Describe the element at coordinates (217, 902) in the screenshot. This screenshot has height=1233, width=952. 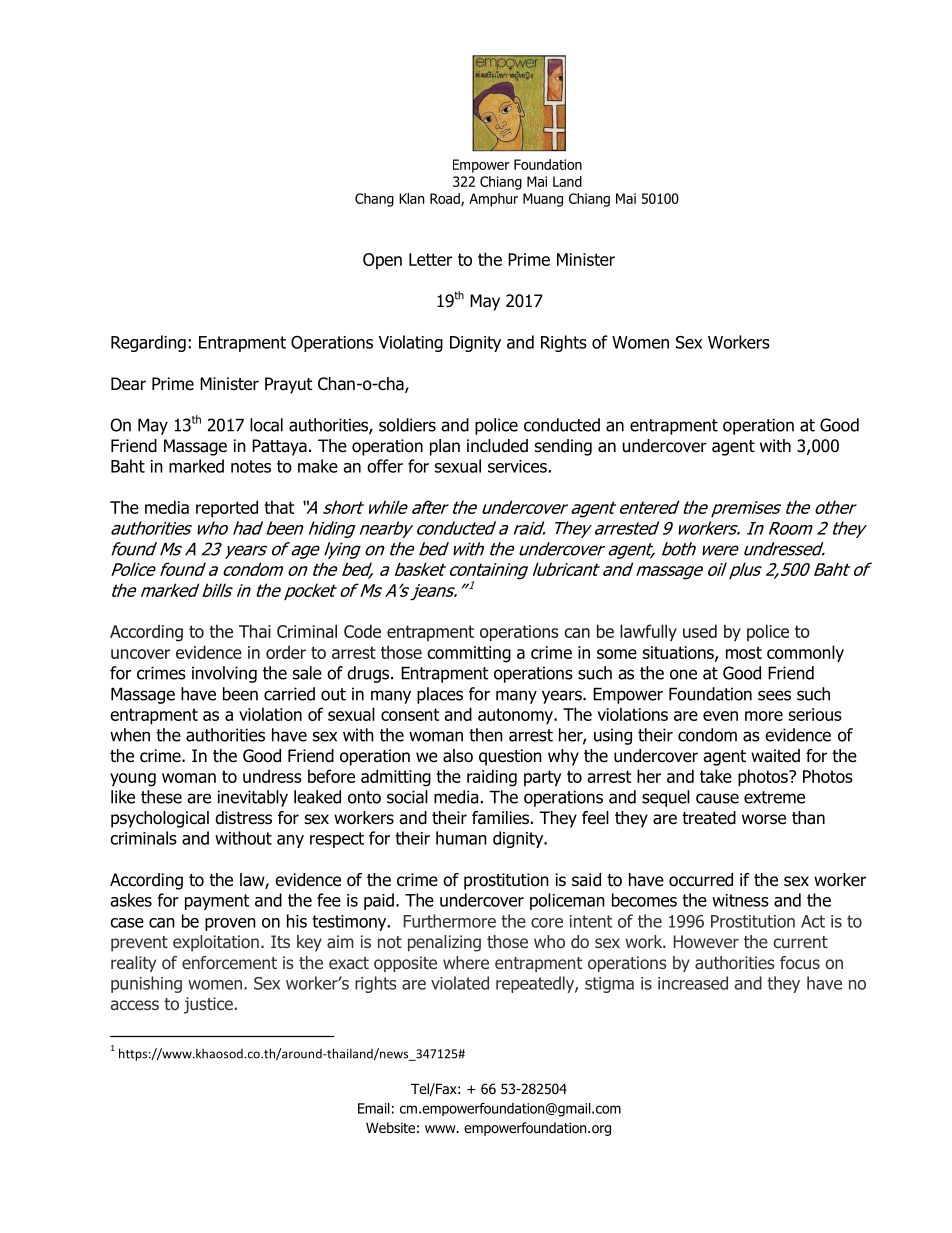
I see `payment` at that location.
